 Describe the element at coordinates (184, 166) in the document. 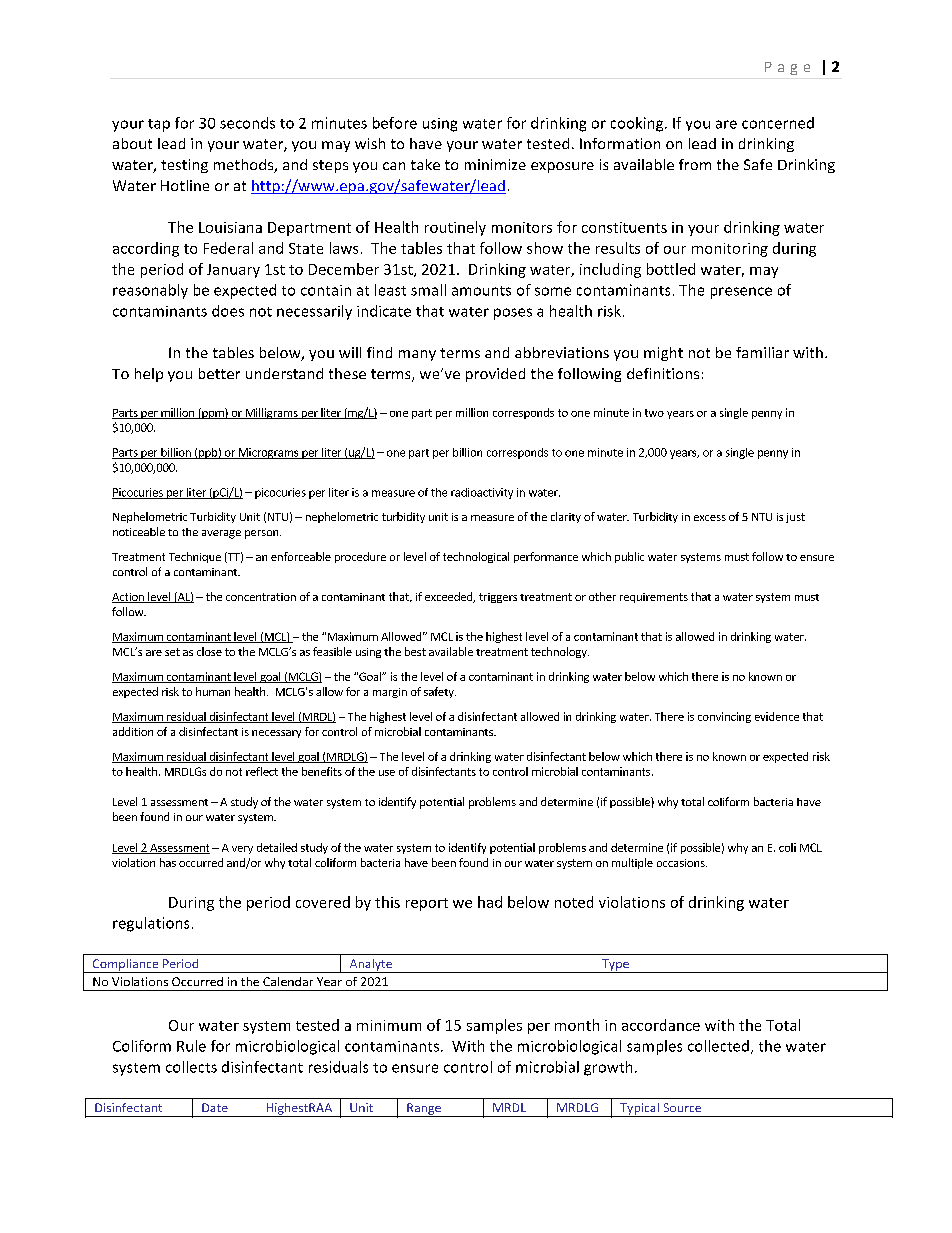

I see `testing` at that location.
